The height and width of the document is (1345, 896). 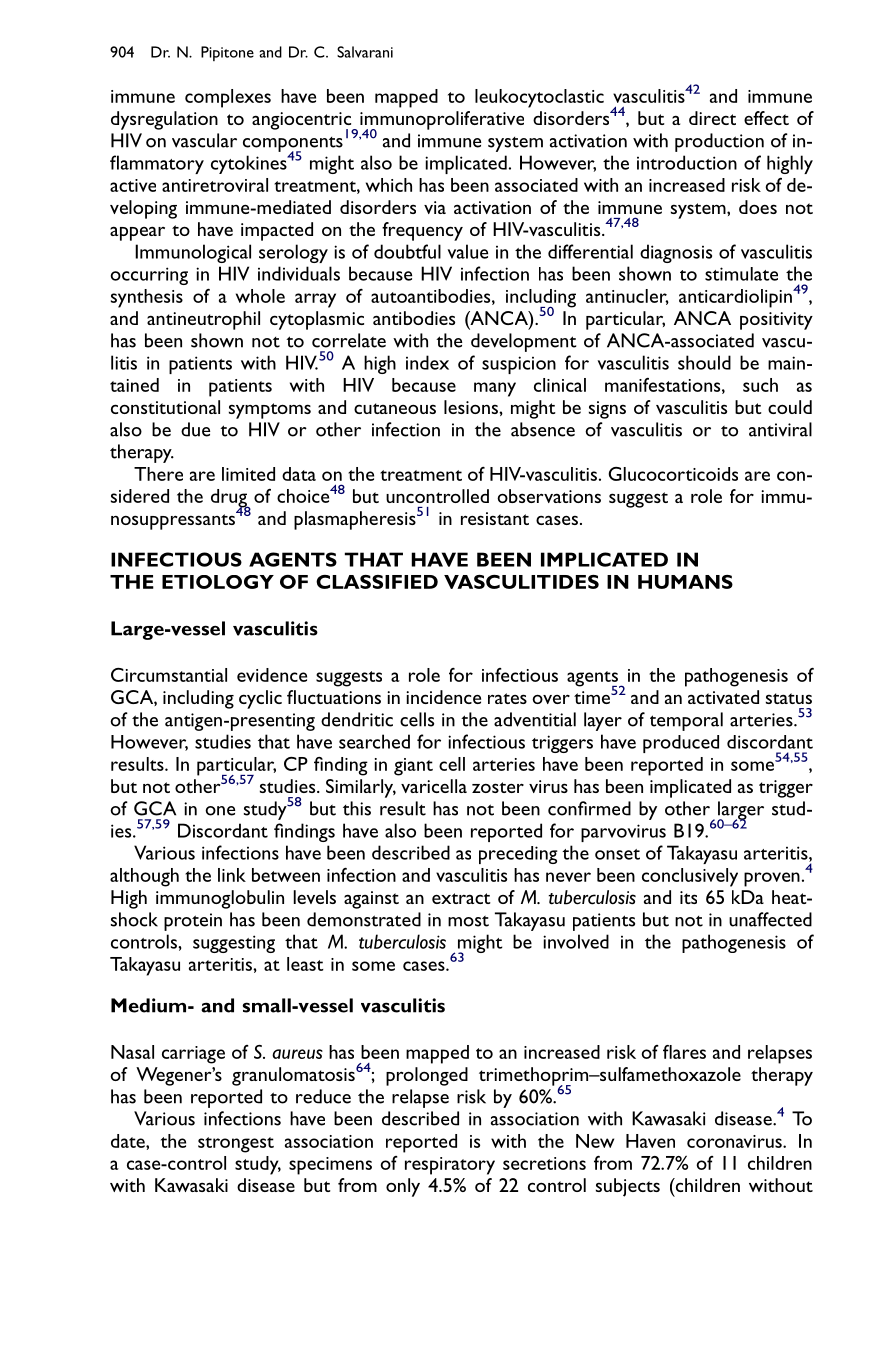 I want to click on respiratory, so click(x=450, y=1166).
